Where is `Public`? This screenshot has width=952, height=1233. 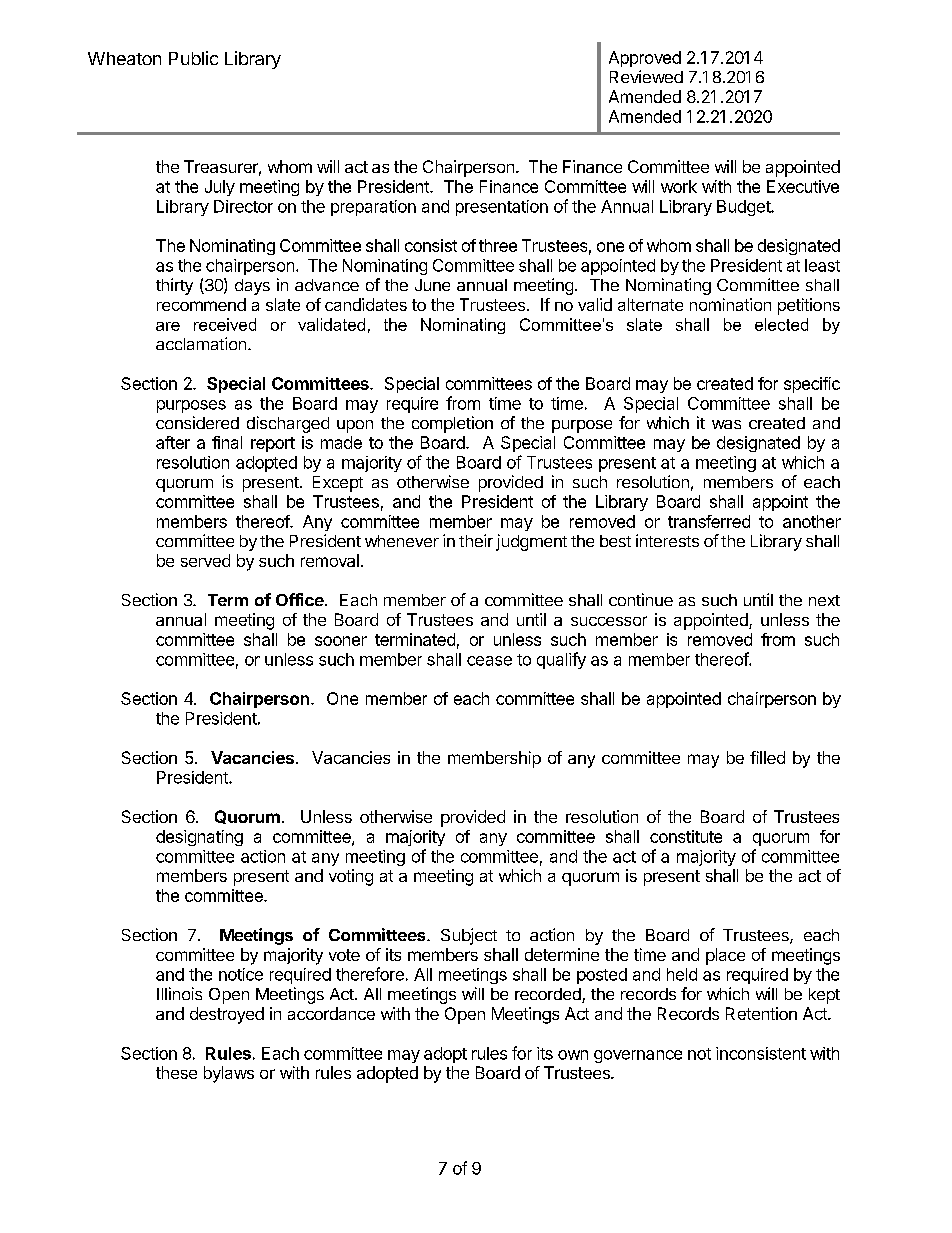 Public is located at coordinates (193, 58).
